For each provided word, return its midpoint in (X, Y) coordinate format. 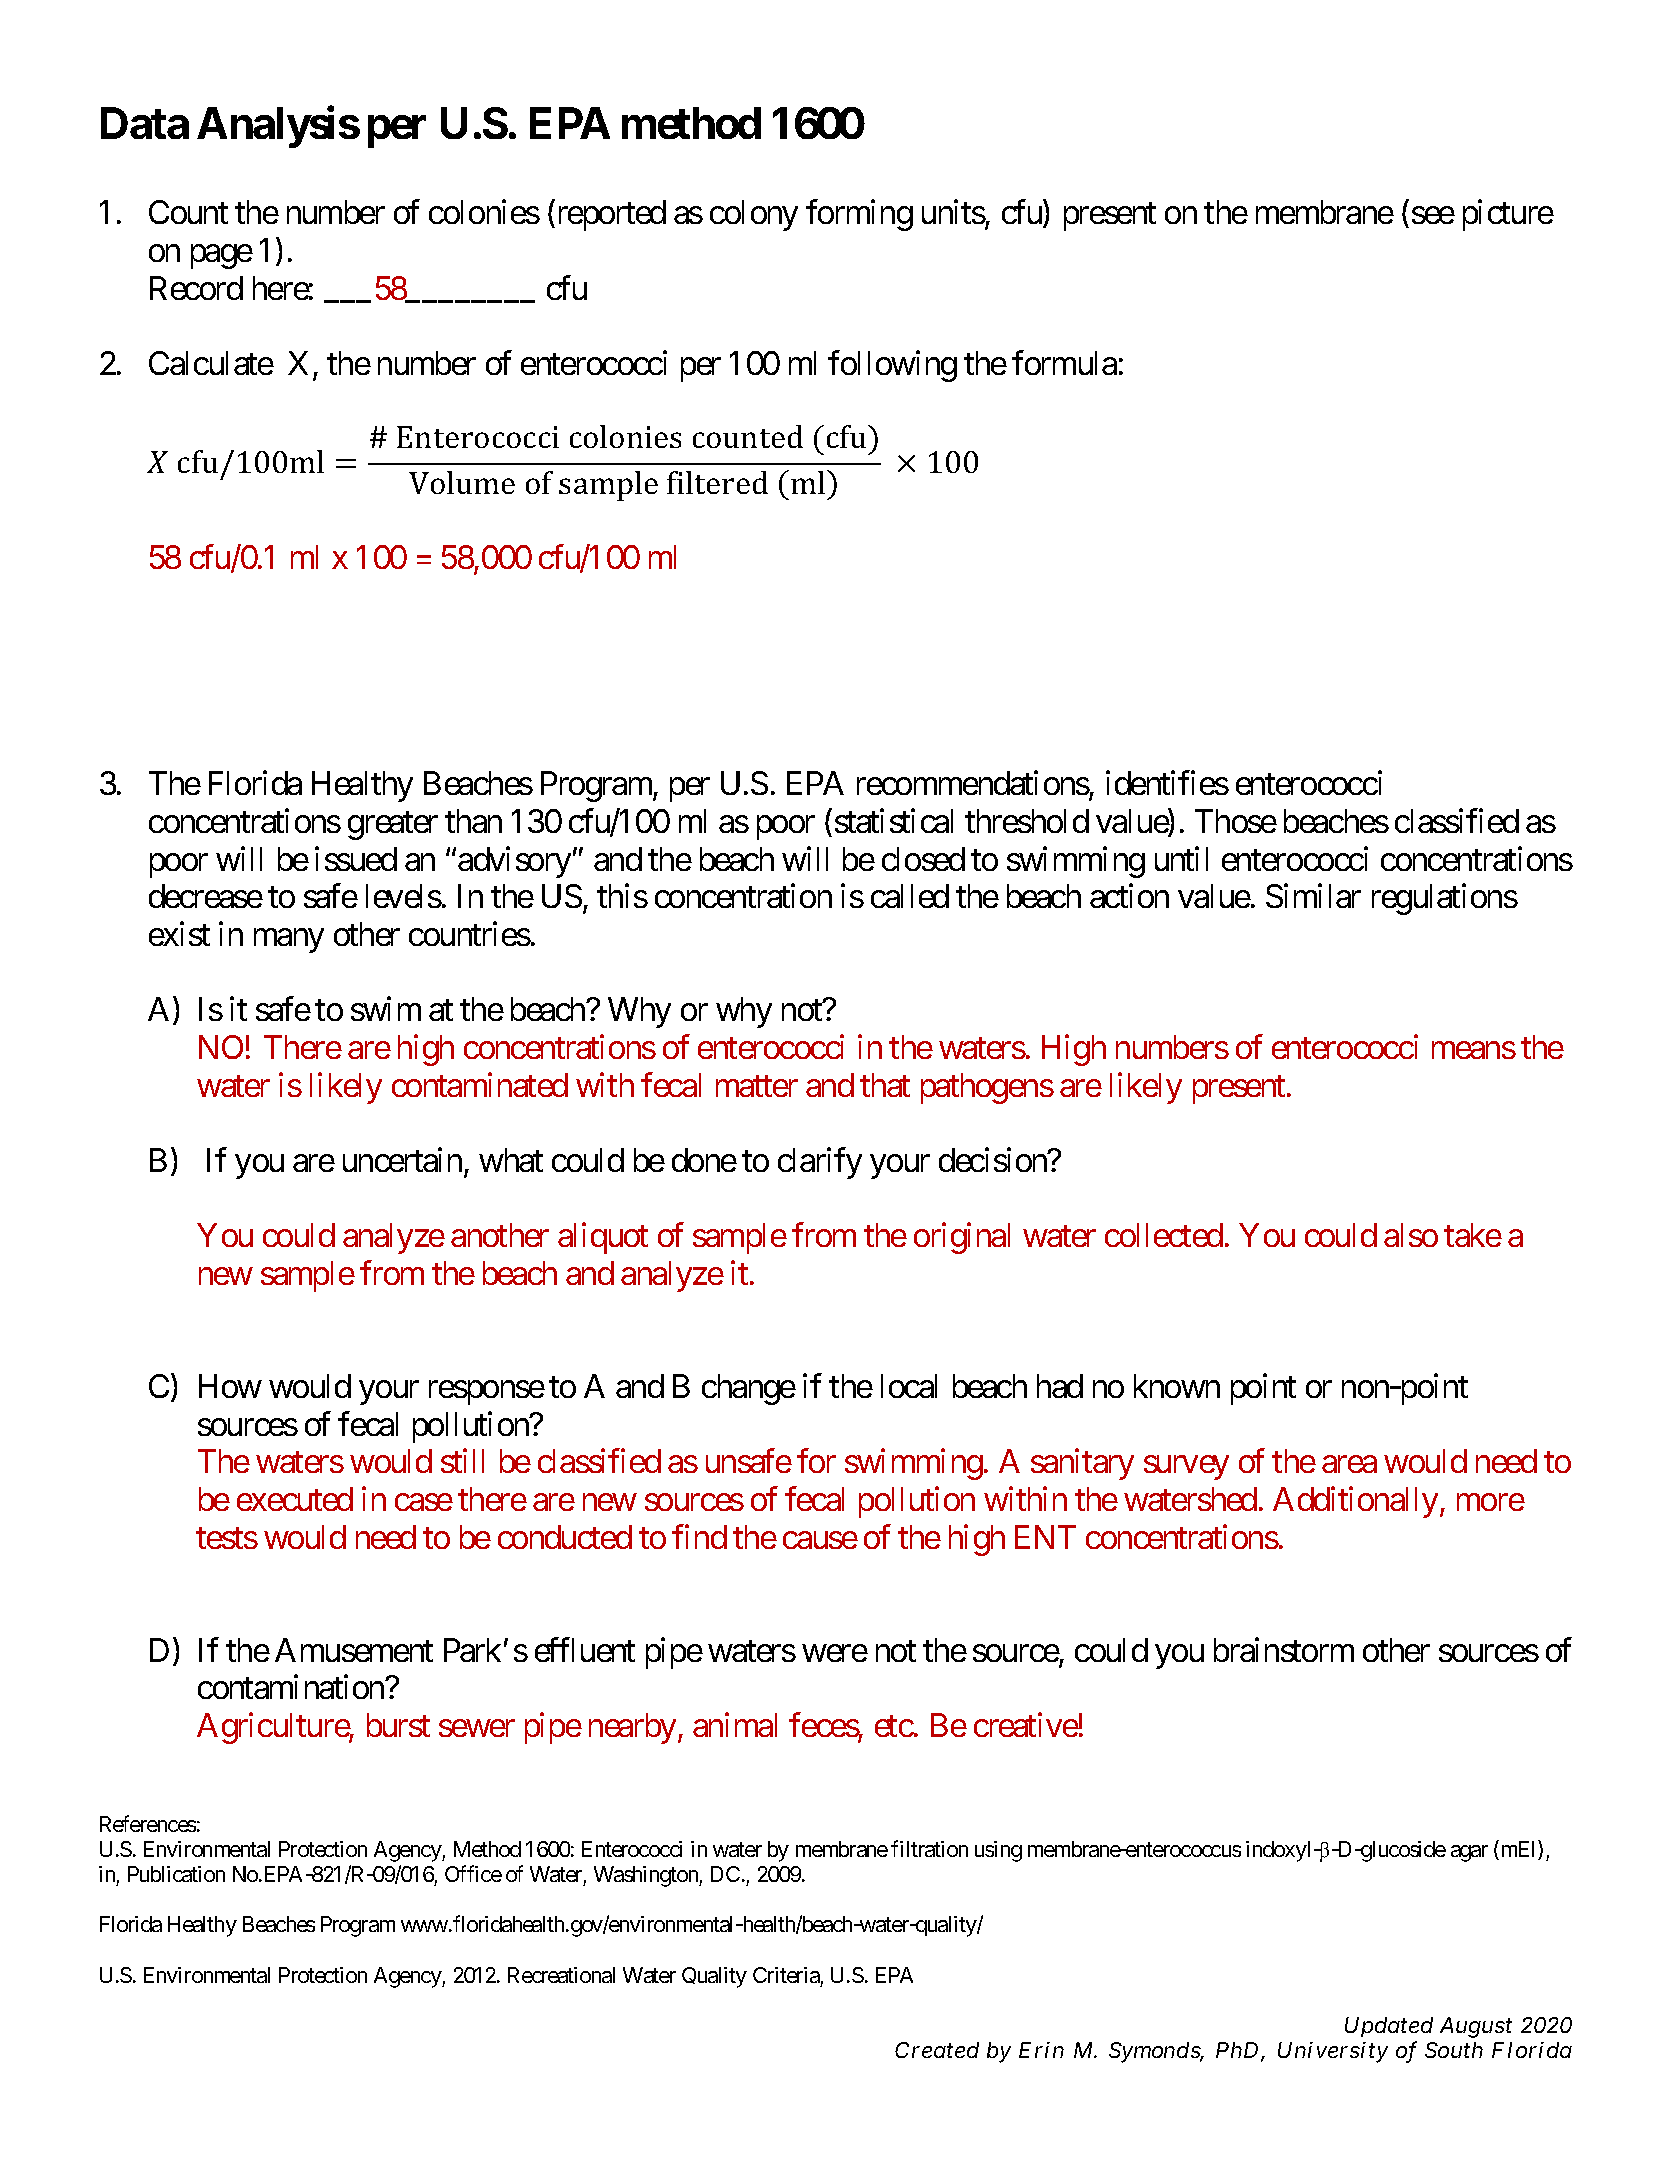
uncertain (402, 1160)
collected (1164, 1235)
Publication (176, 1874)
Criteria (786, 1975)
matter (757, 1086)
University (1333, 2052)
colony (754, 215)
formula (1064, 363)
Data (145, 123)
